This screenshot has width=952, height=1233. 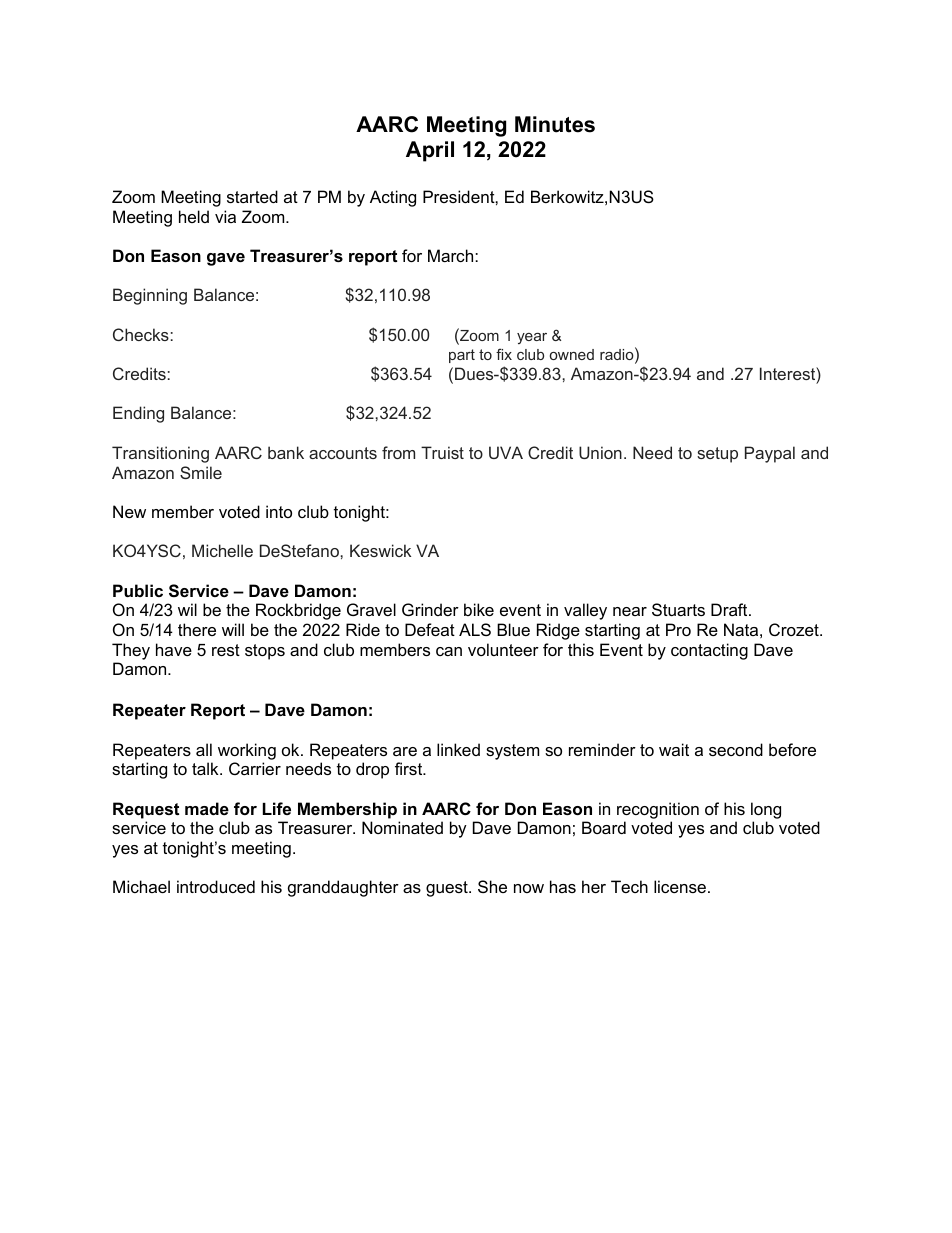 I want to click on introduced, so click(x=216, y=886).
